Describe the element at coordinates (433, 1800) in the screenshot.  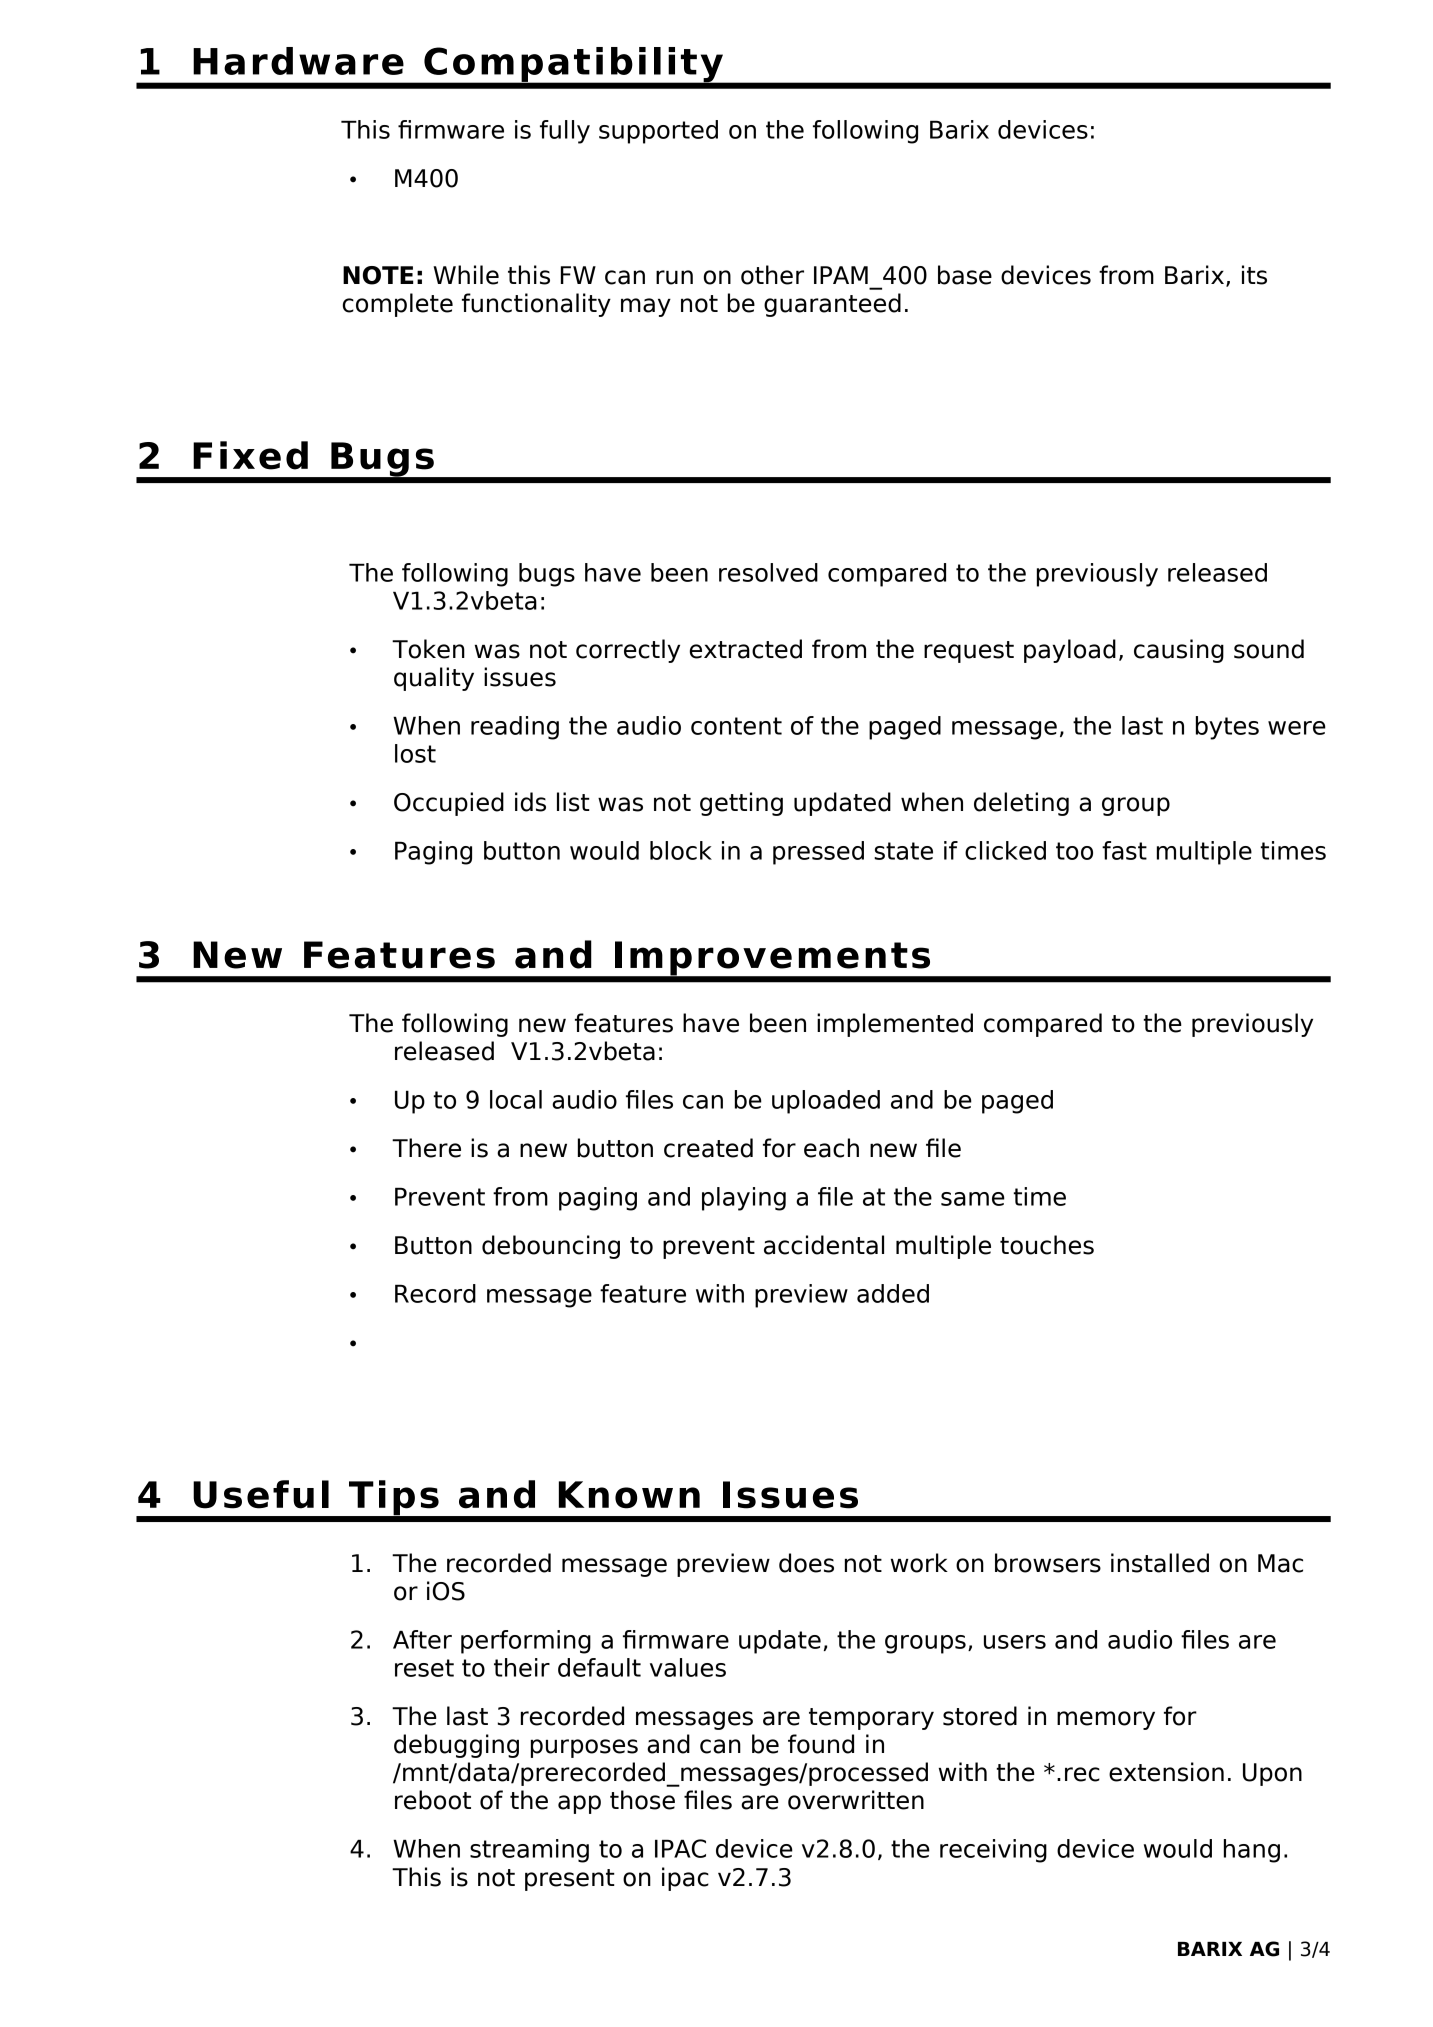
I see `reboot` at that location.
